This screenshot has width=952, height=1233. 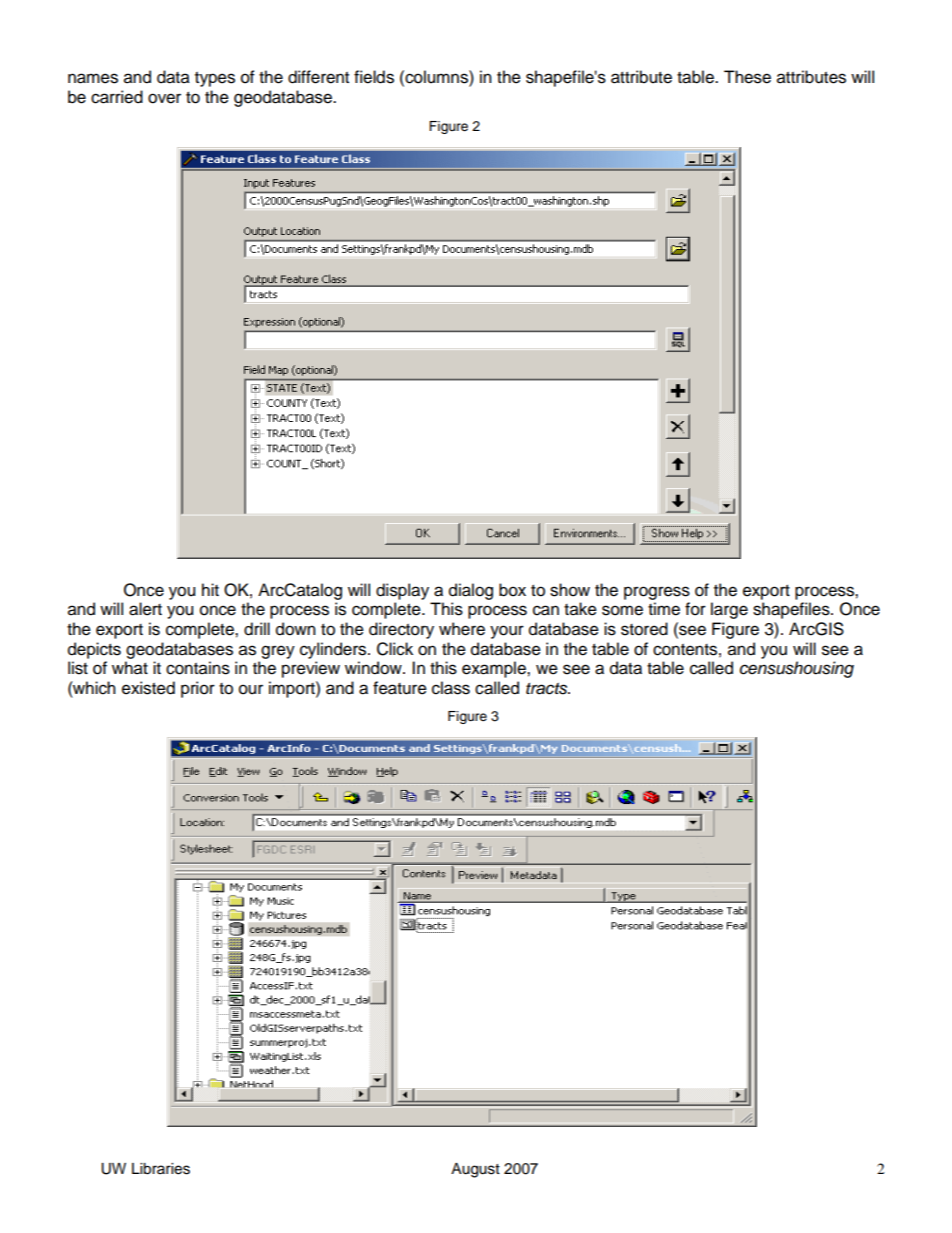 What do you see at coordinates (747, 77) in the screenshot?
I see `These` at bounding box center [747, 77].
